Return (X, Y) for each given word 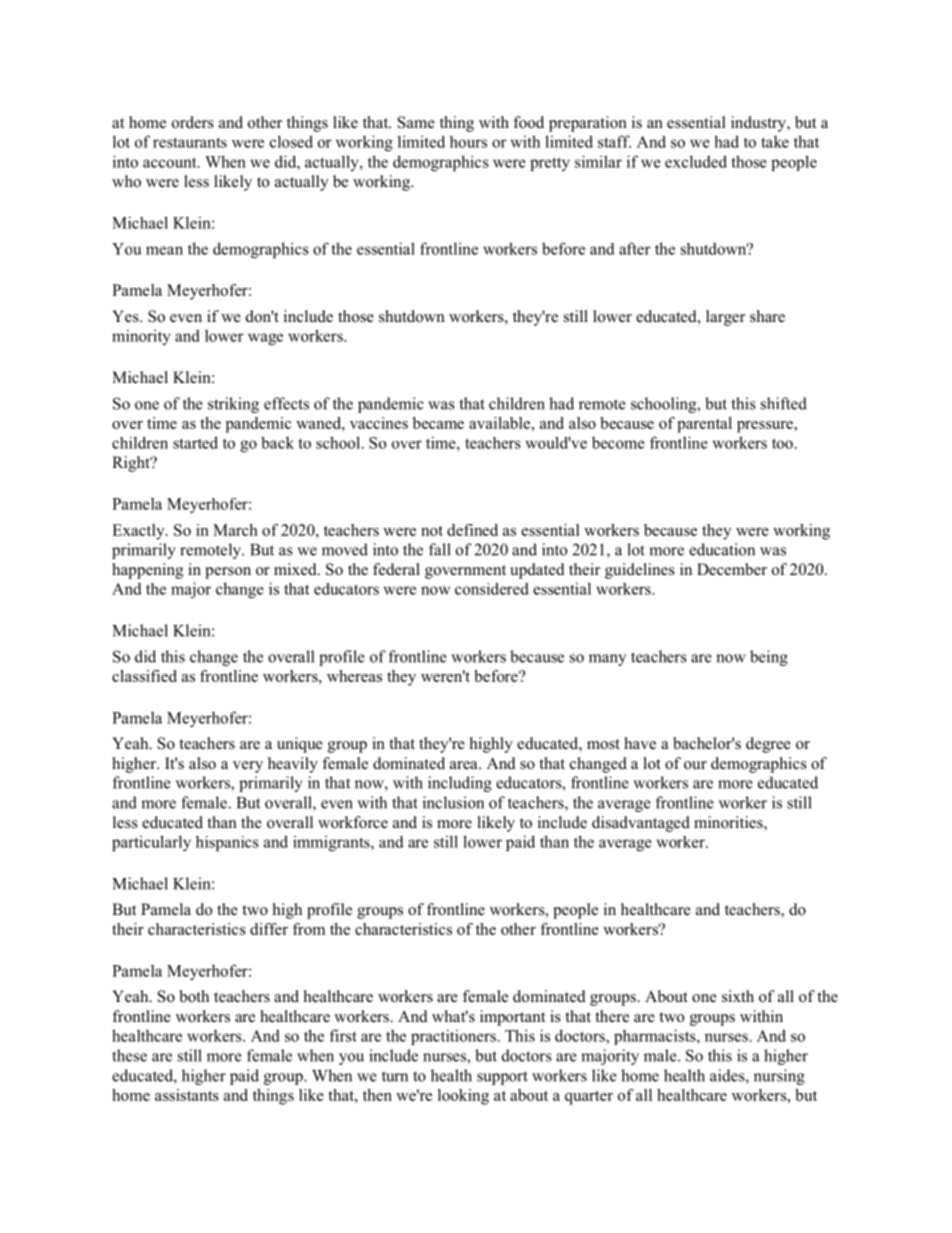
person (228, 573)
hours (468, 142)
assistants (187, 1095)
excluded (696, 161)
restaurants (190, 142)
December (732, 569)
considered (492, 588)
